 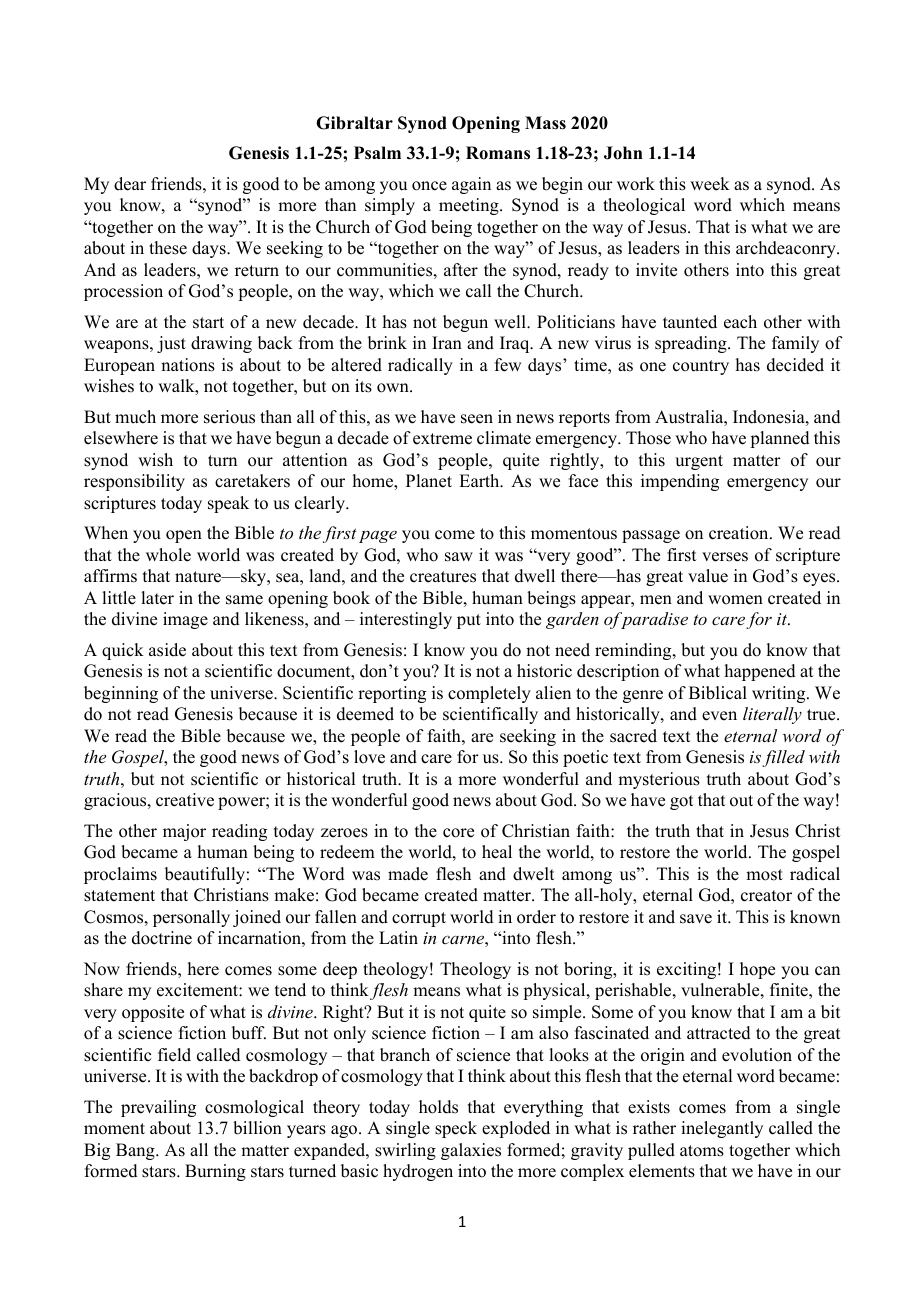 What do you see at coordinates (681, 802) in the page?
I see `got` at bounding box center [681, 802].
